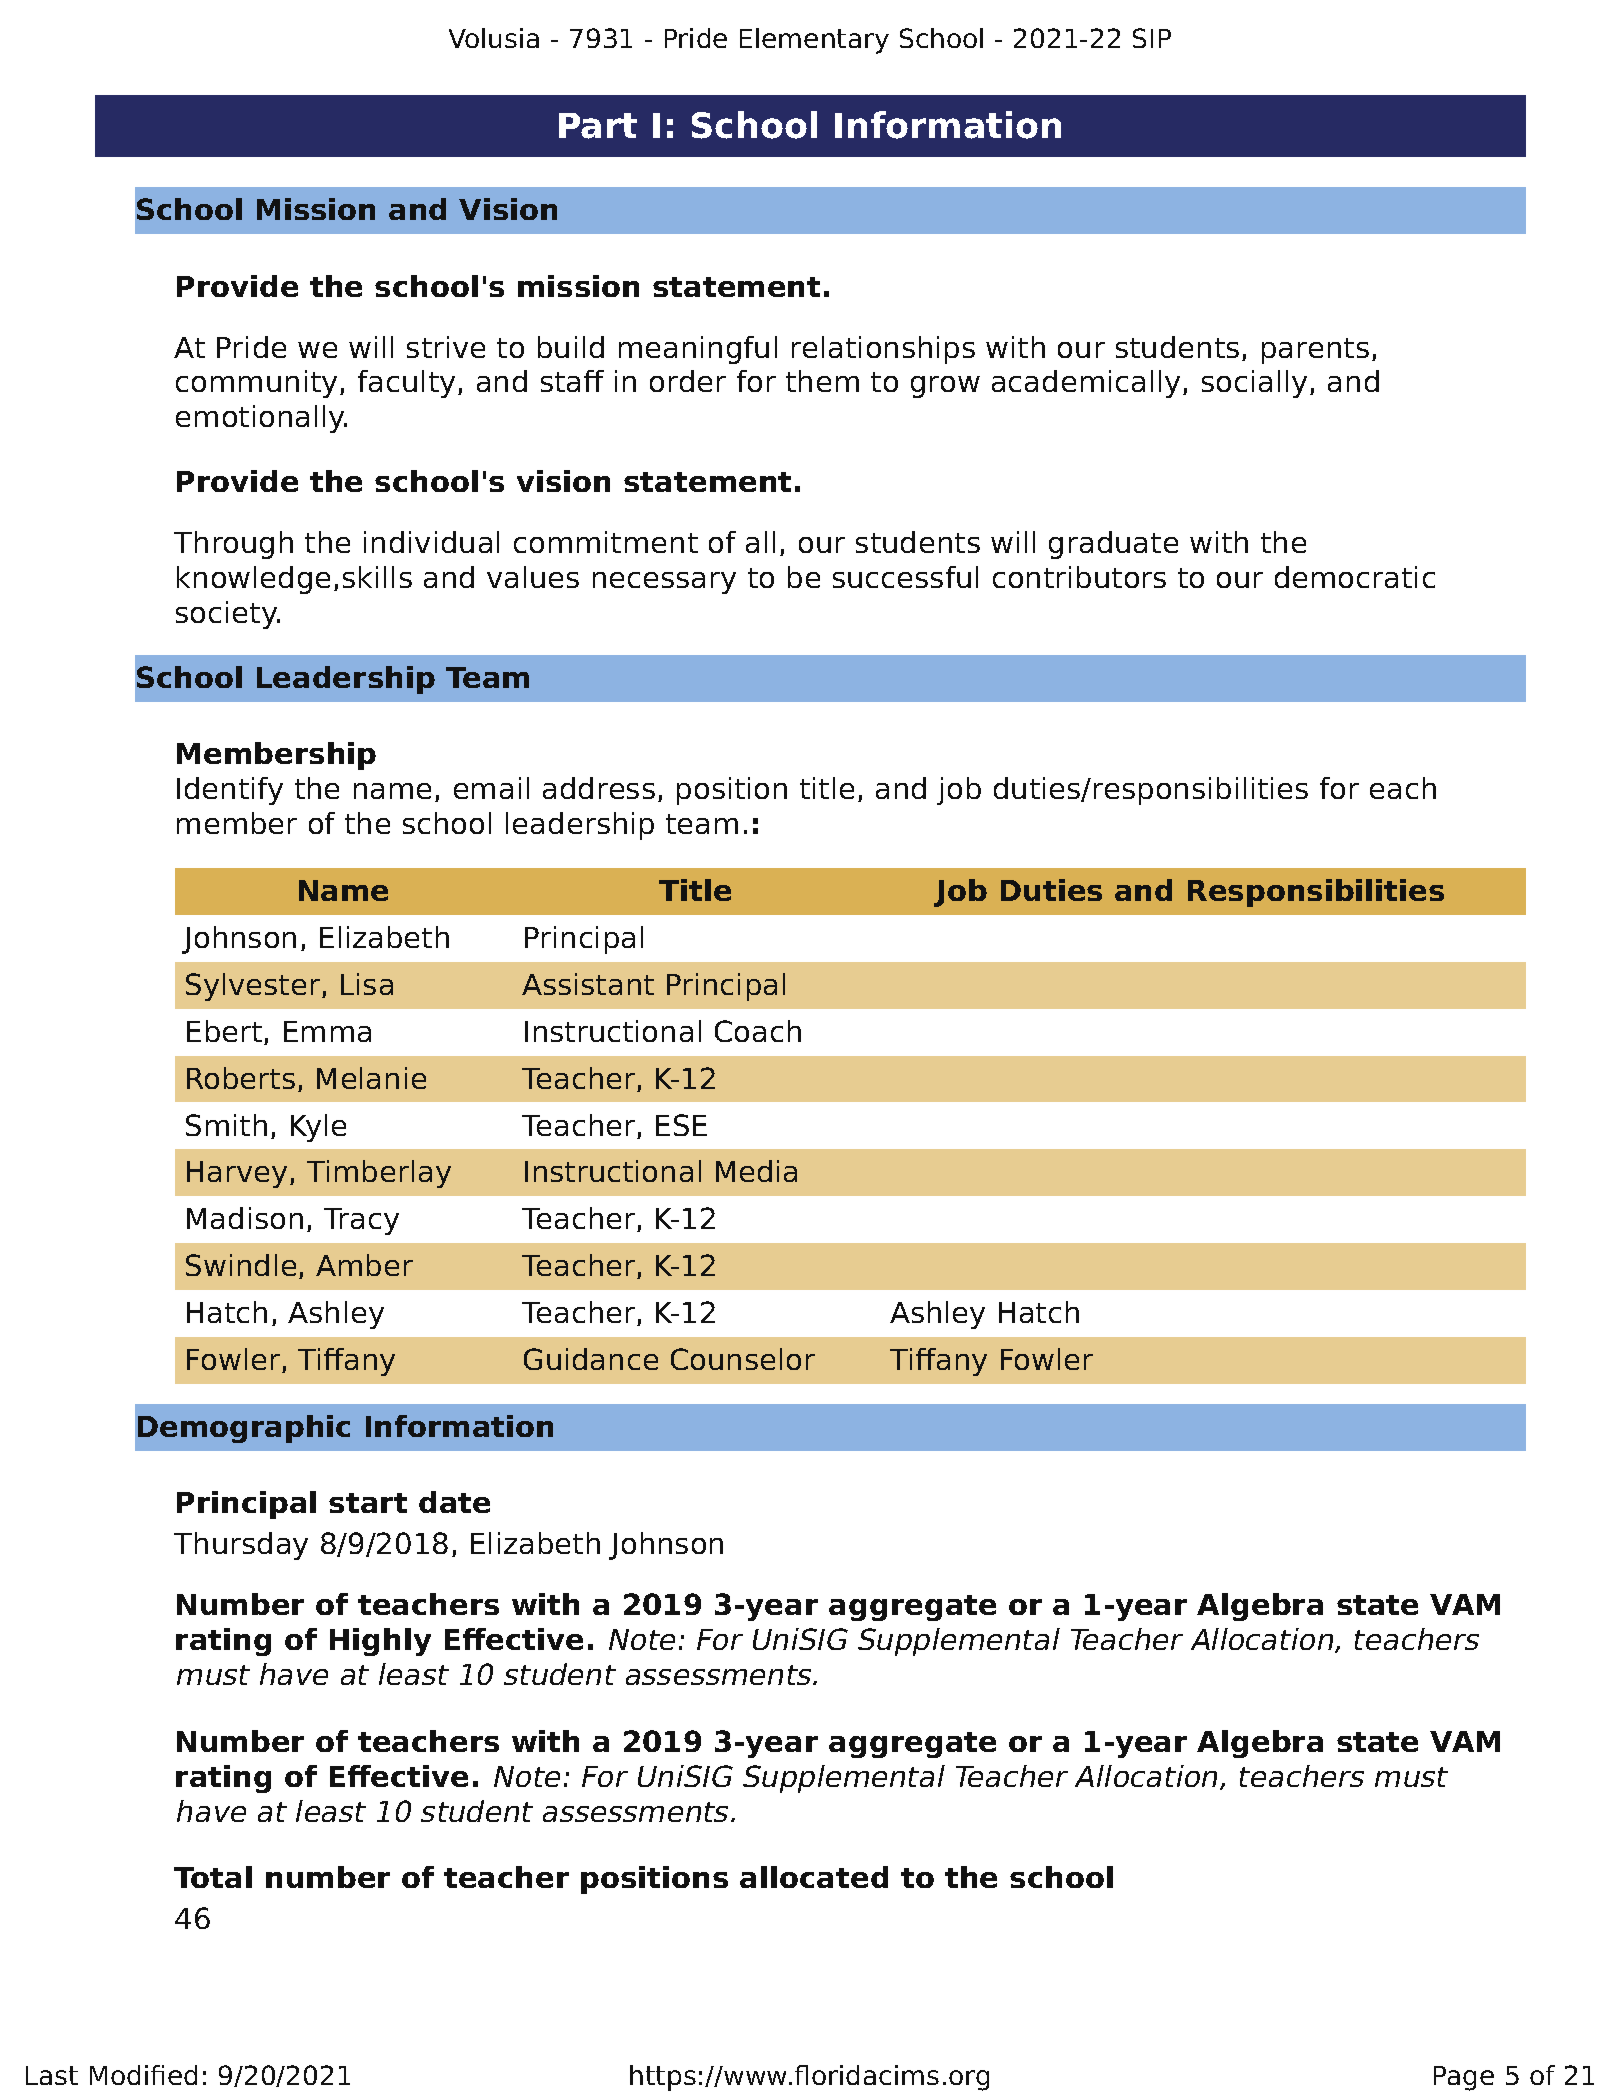 This screenshot has width=1621, height=2098. Describe the element at coordinates (743, 1359) in the screenshot. I see `Counselor` at that location.
